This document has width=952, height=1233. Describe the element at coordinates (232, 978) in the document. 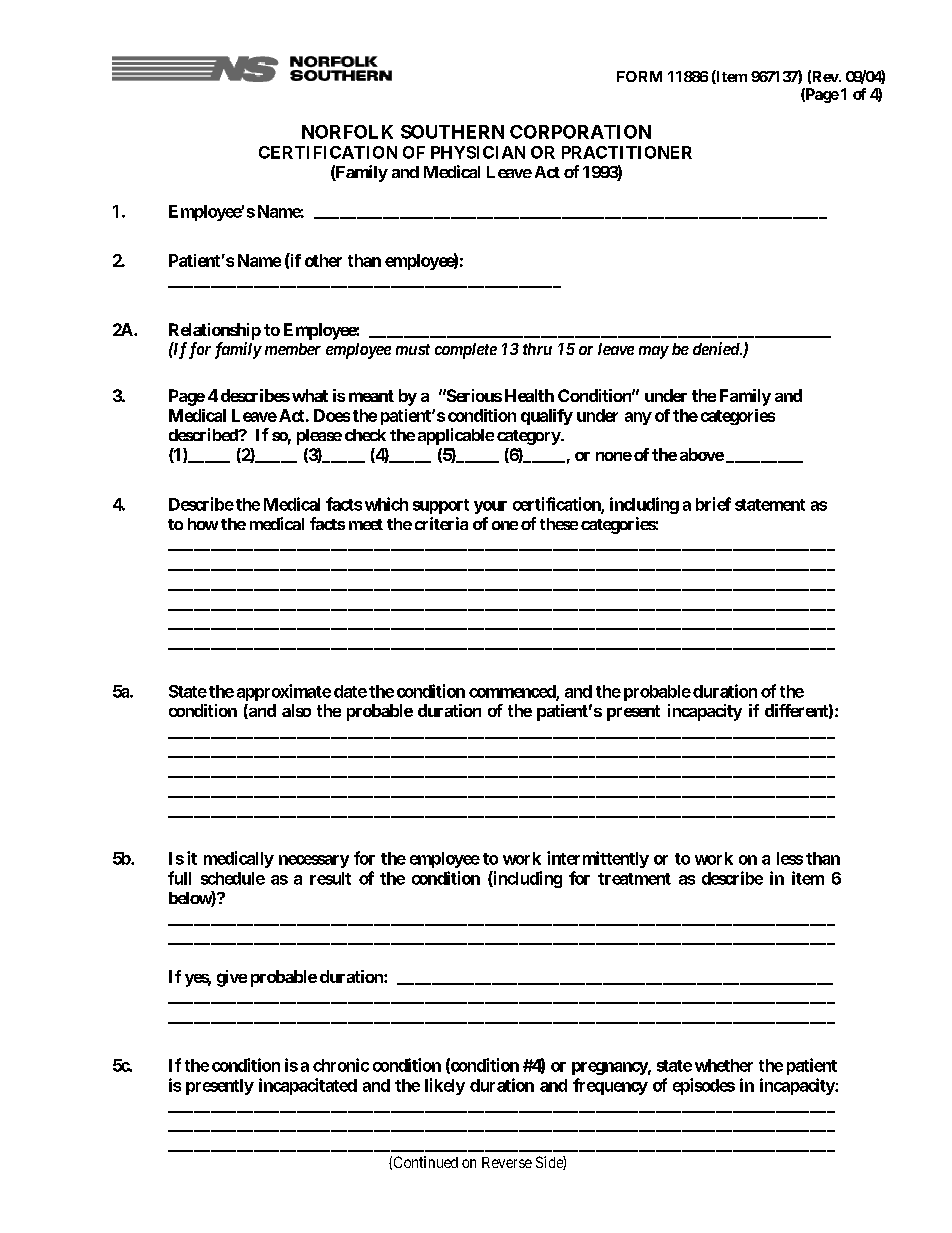

I see `give` at that location.
